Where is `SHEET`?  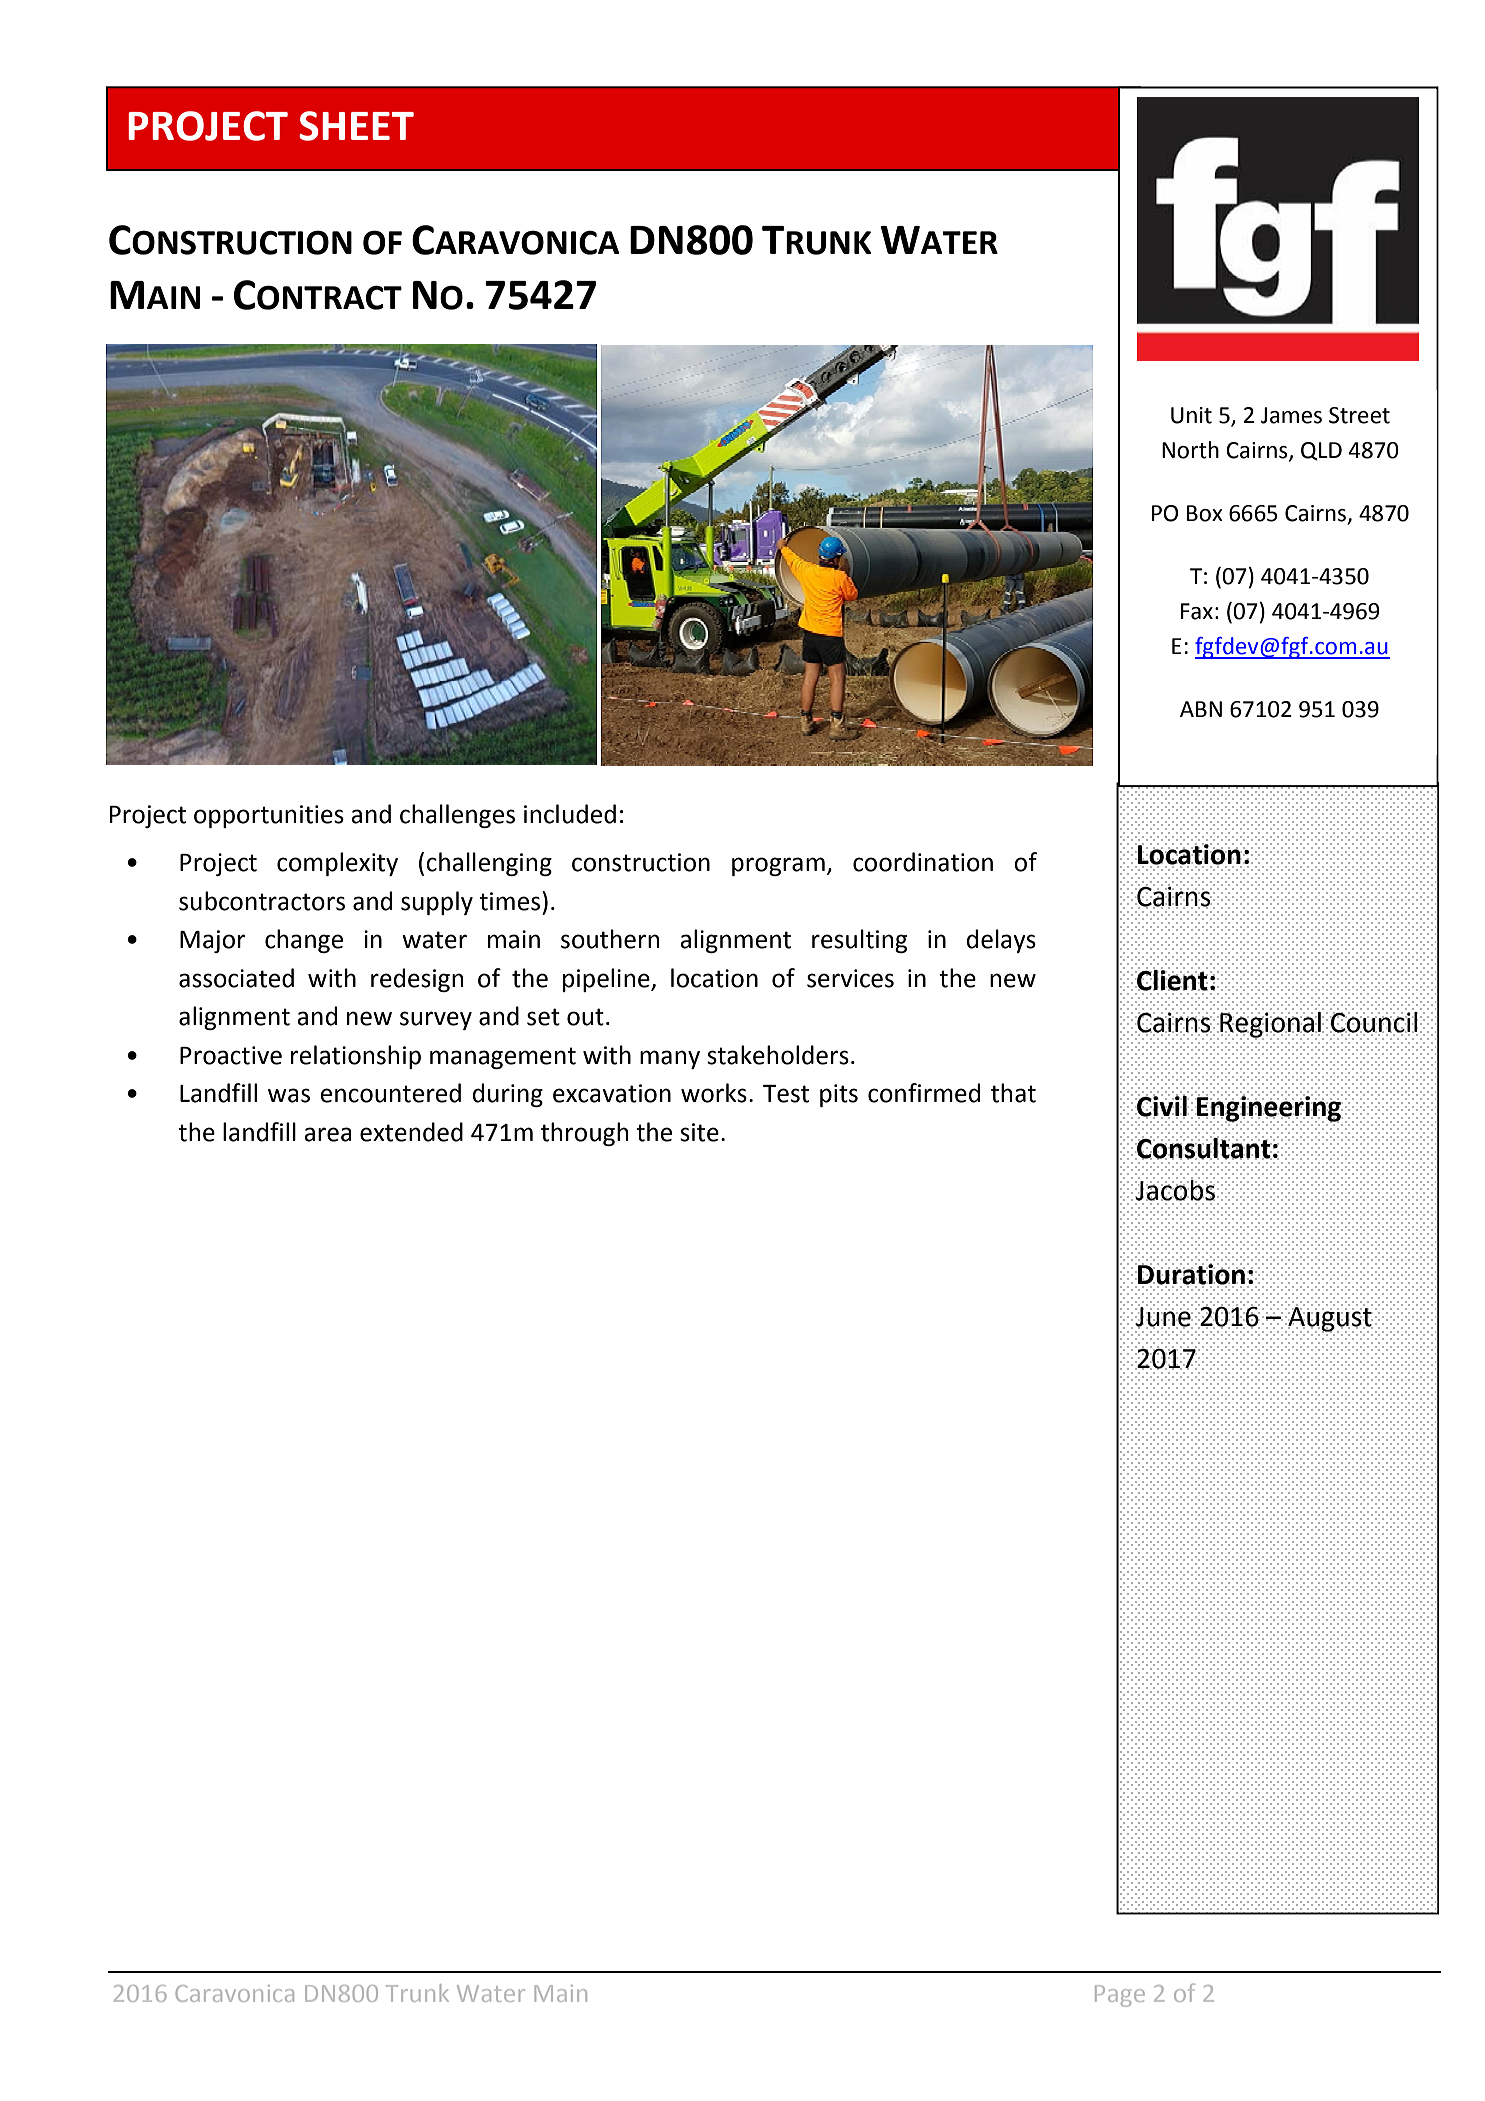 SHEET is located at coordinates (356, 126).
